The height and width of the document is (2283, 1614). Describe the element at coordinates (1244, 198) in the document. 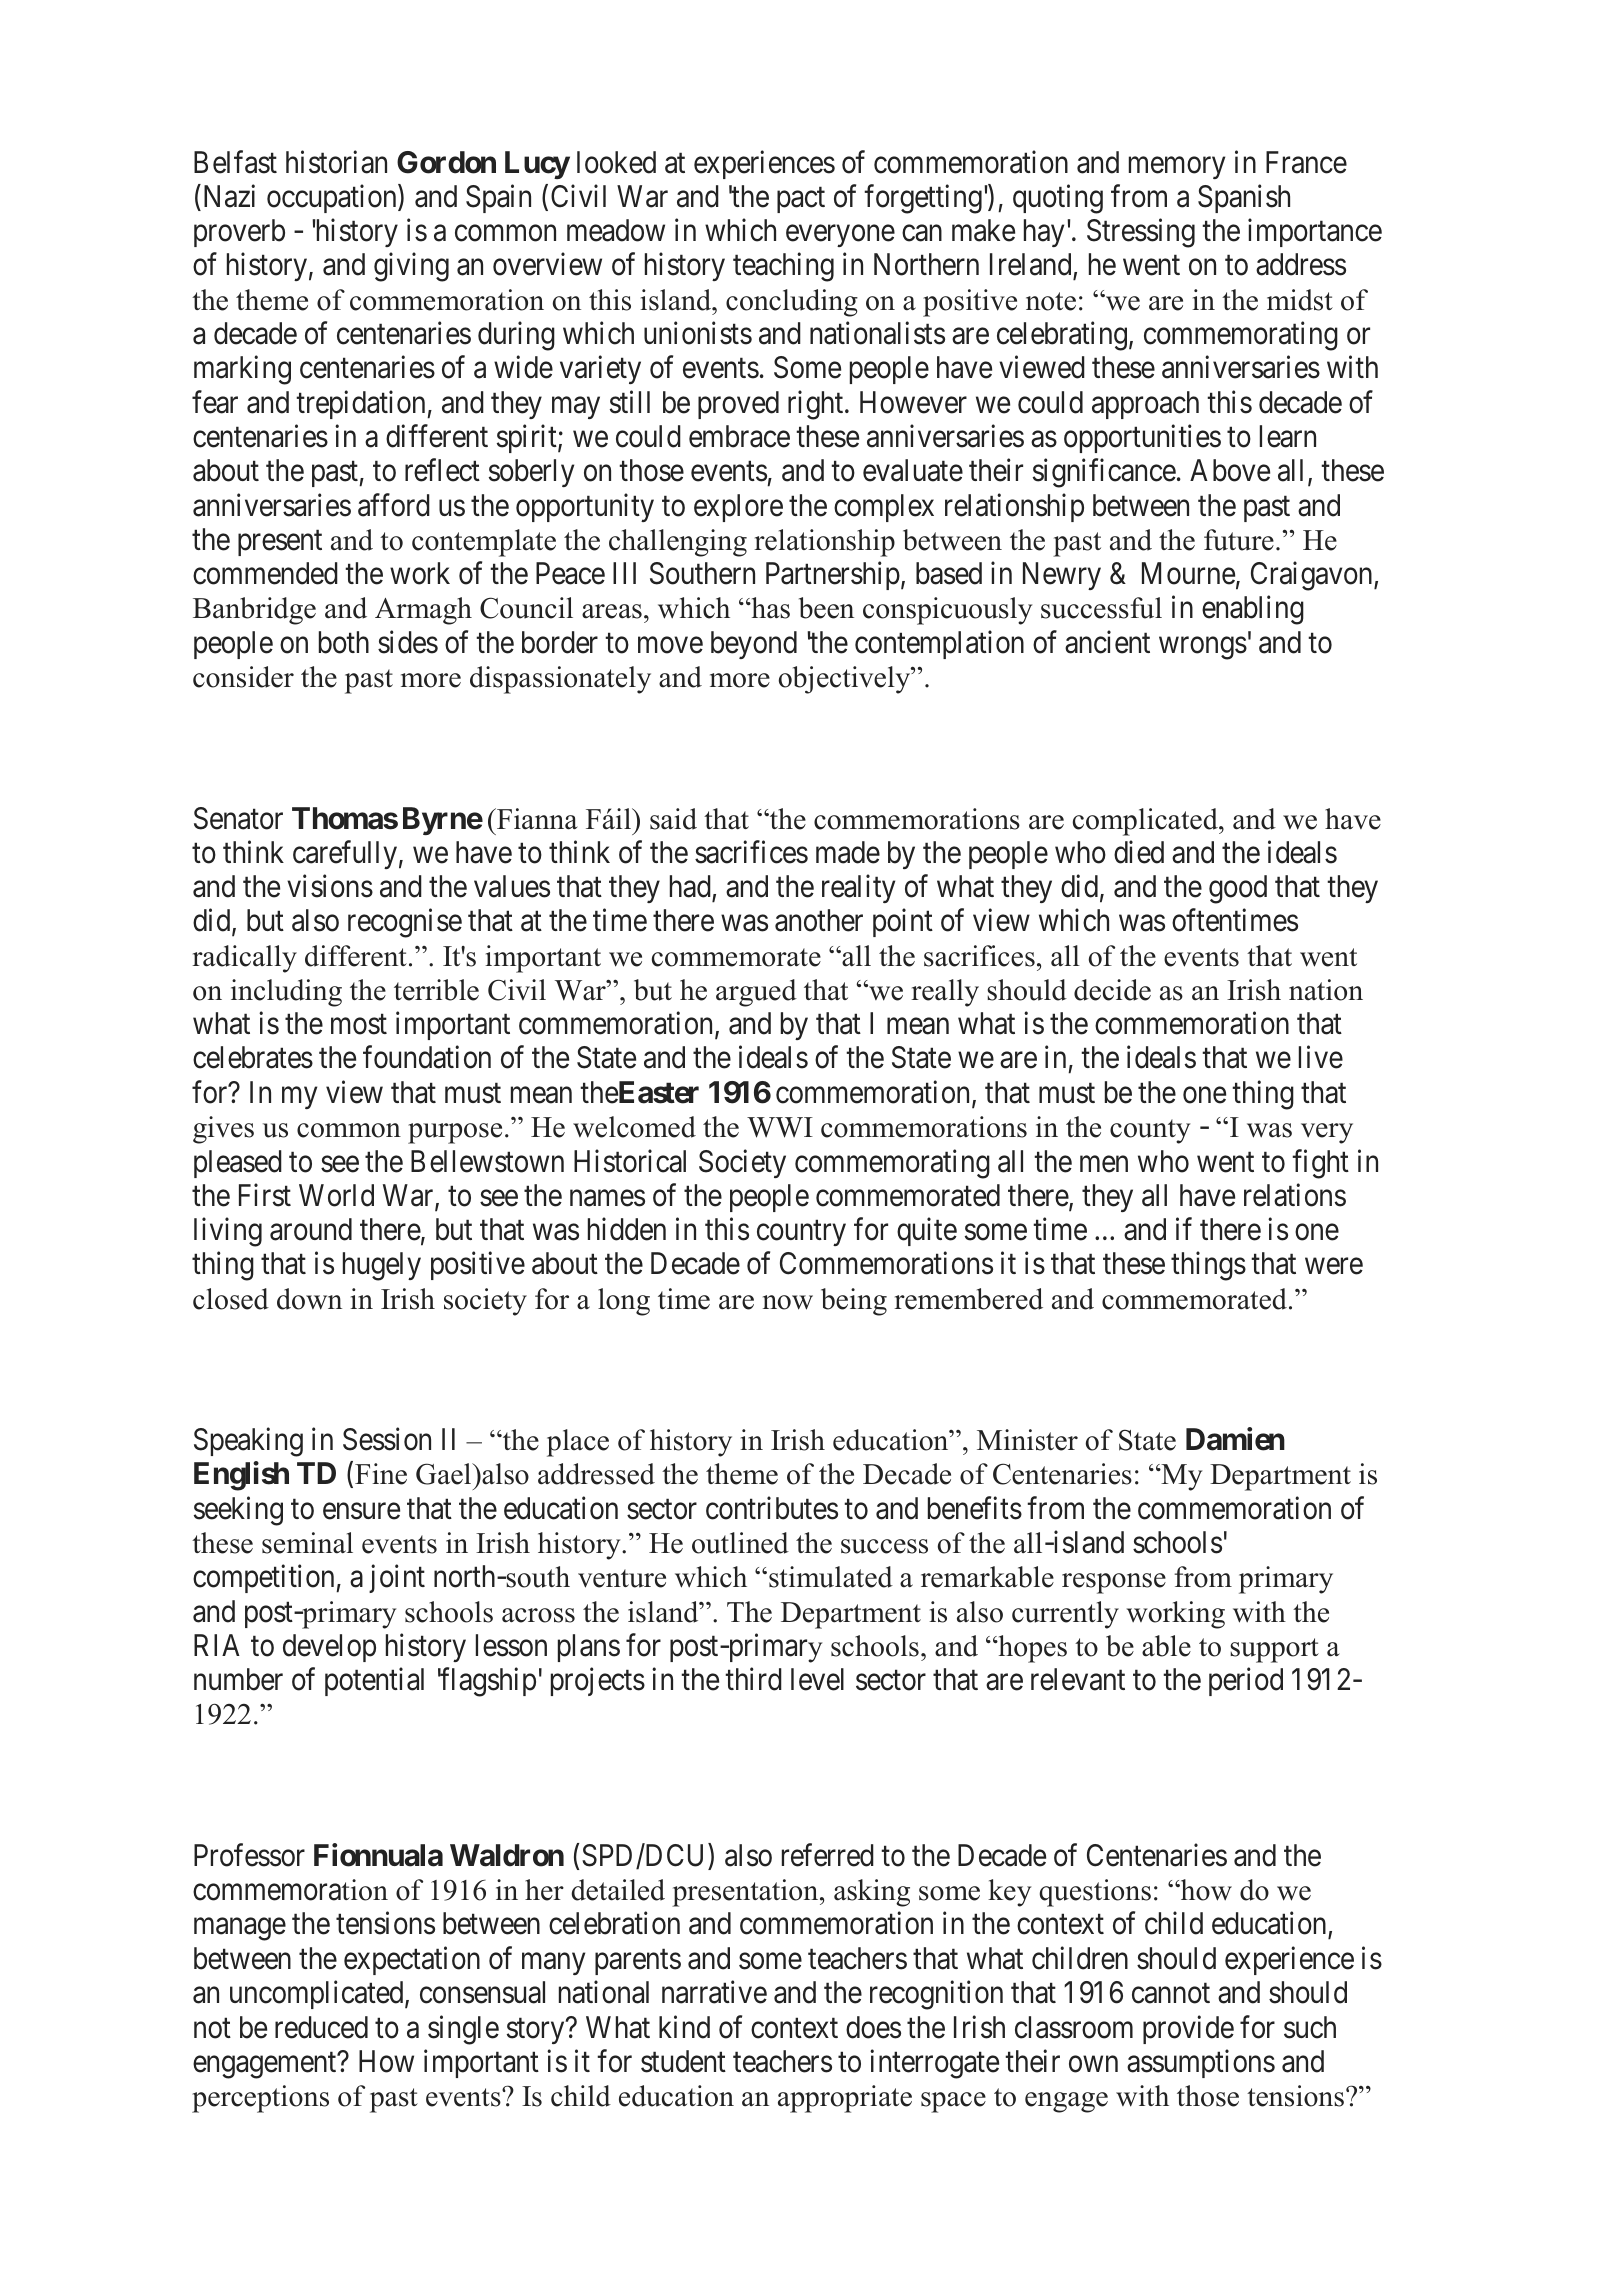

I see `Spanish` at that location.
